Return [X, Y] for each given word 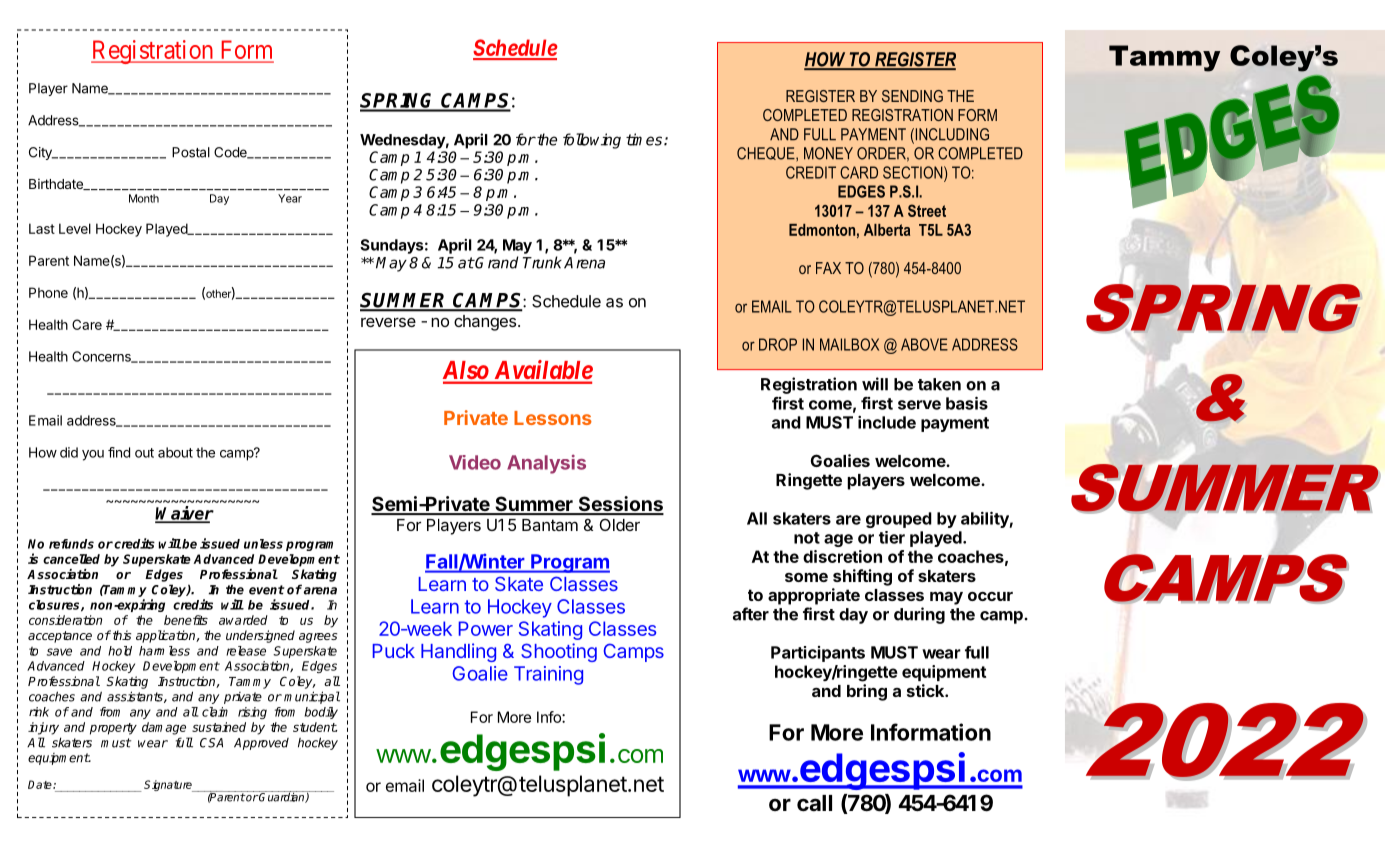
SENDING [912, 96]
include [887, 422]
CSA [211, 743]
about [175, 452]
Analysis [546, 464]
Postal [191, 152]
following [592, 141]
